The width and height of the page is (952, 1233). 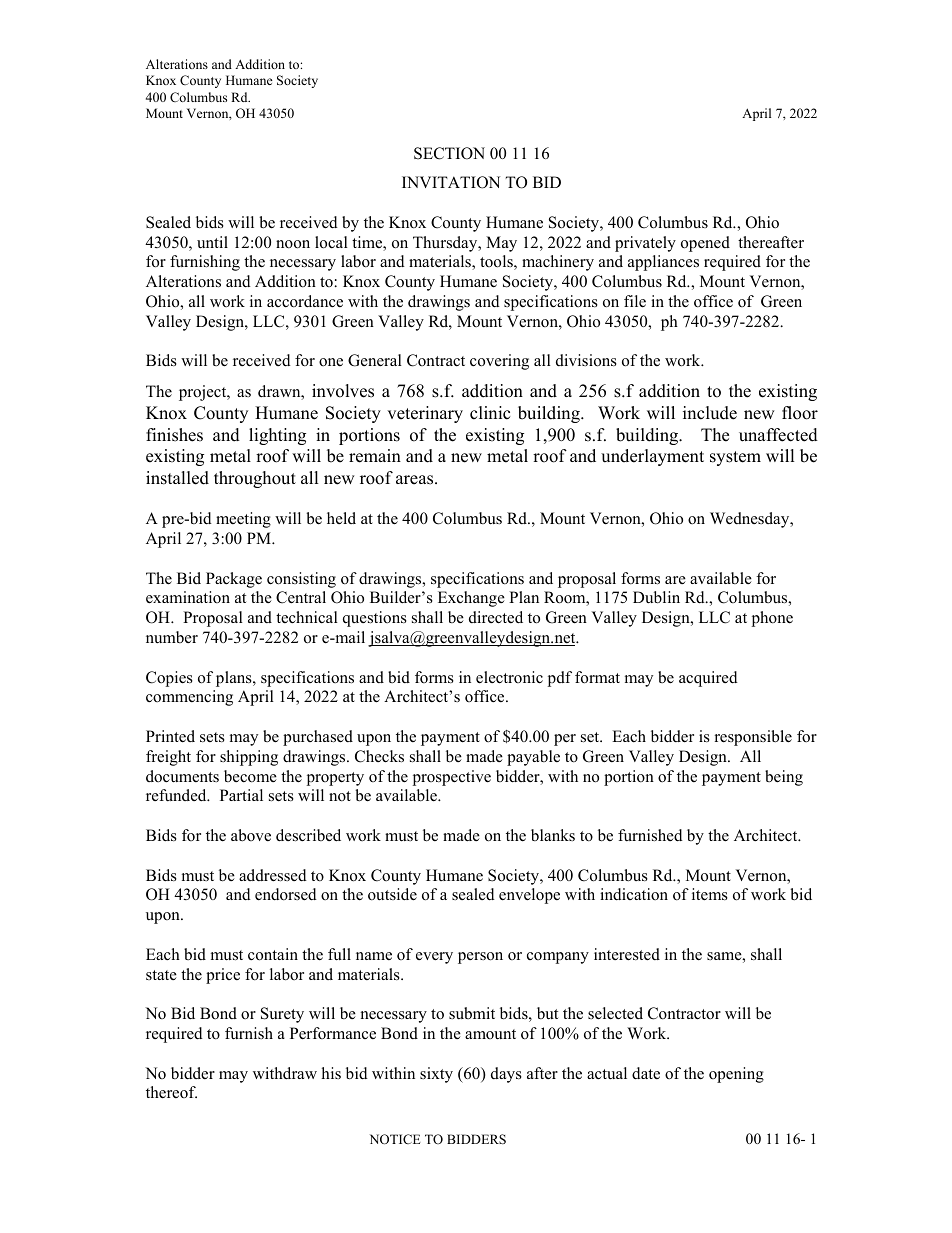 What do you see at coordinates (451, 182) in the page?
I see `INVITATION` at bounding box center [451, 182].
